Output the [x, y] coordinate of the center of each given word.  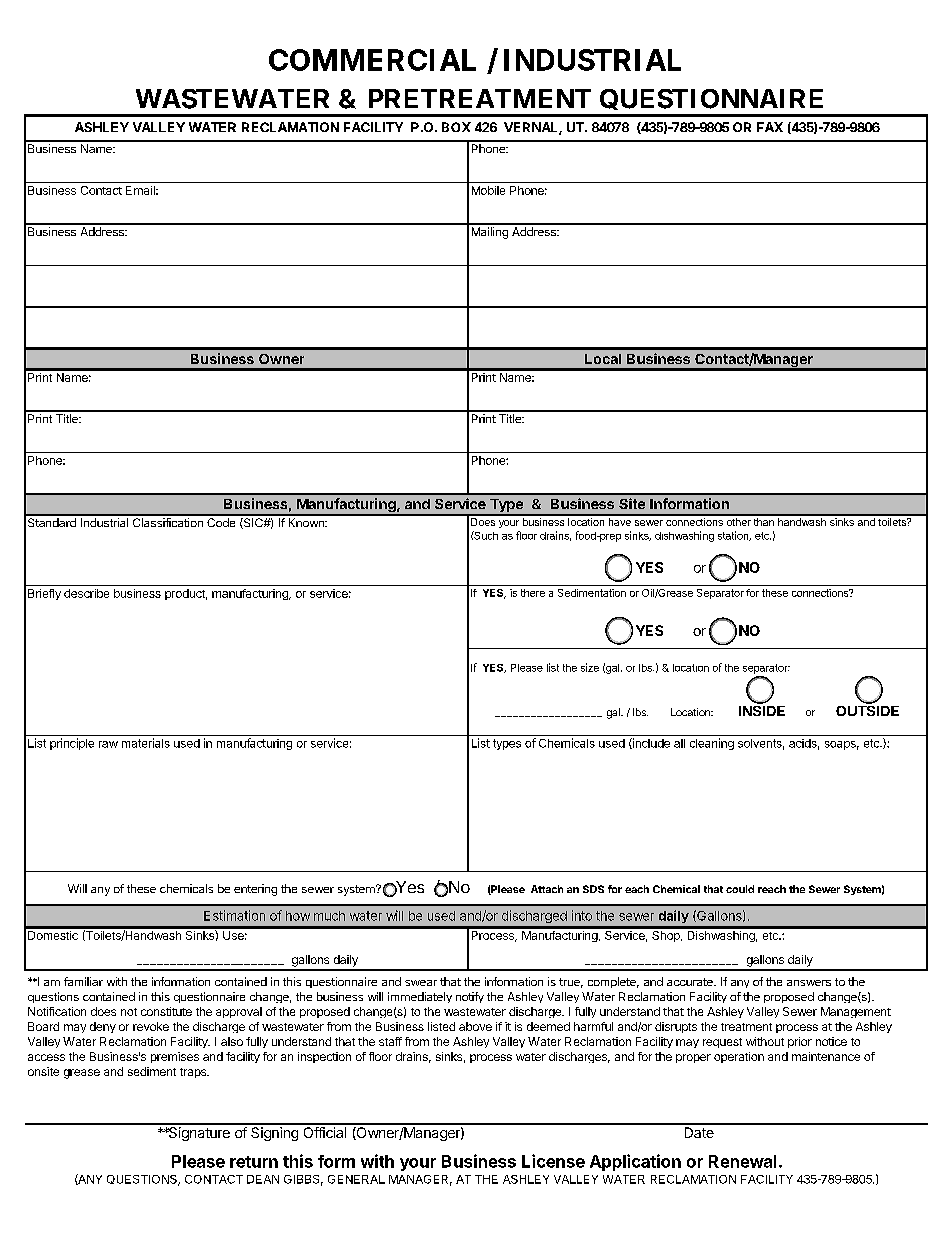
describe [86, 593]
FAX [770, 127]
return [254, 1162]
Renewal [742, 1161]
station [734, 536]
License [553, 1161]
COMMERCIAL [372, 60]
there [533, 593]
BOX [456, 127]
